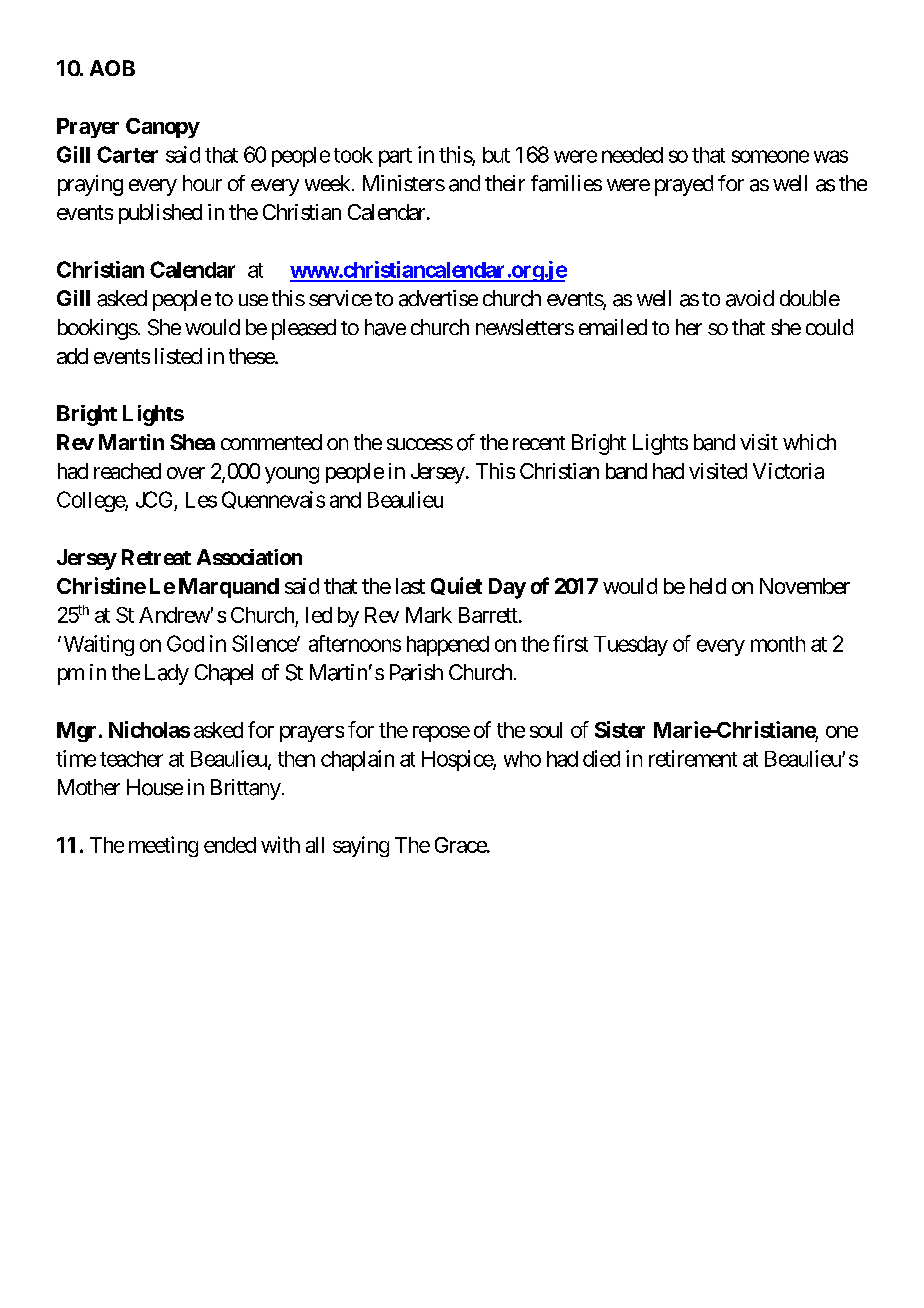 This image has width=924, height=1308. What do you see at coordinates (112, 68) in the image?
I see `AOB` at bounding box center [112, 68].
